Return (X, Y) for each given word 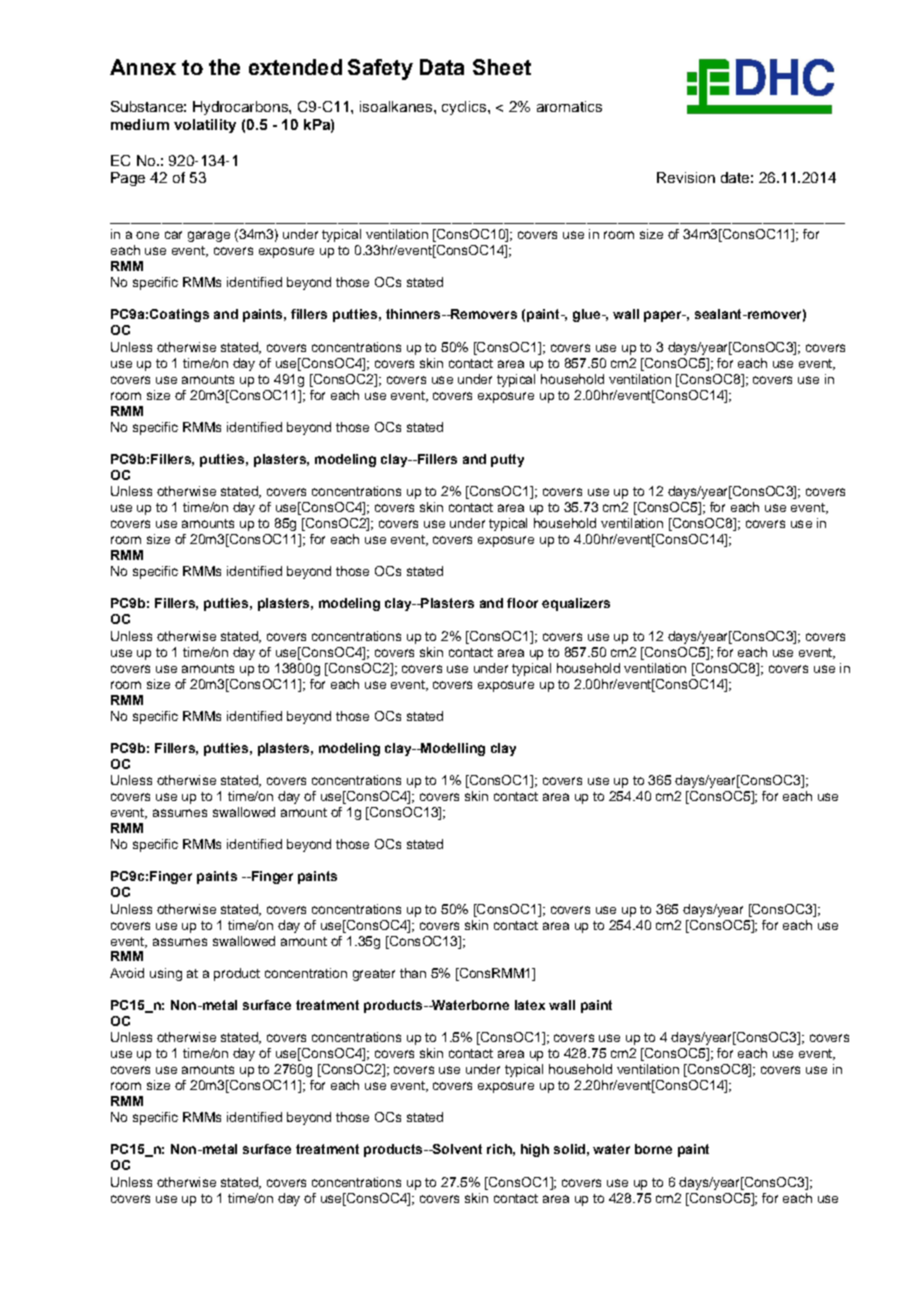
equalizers (576, 604)
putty (507, 460)
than (413, 973)
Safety (380, 69)
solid (569, 1149)
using (166, 974)
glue (588, 315)
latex (530, 1005)
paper (664, 316)
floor (522, 603)
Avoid (127, 973)
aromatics (569, 106)
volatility (205, 126)
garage (209, 236)
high (535, 1150)
